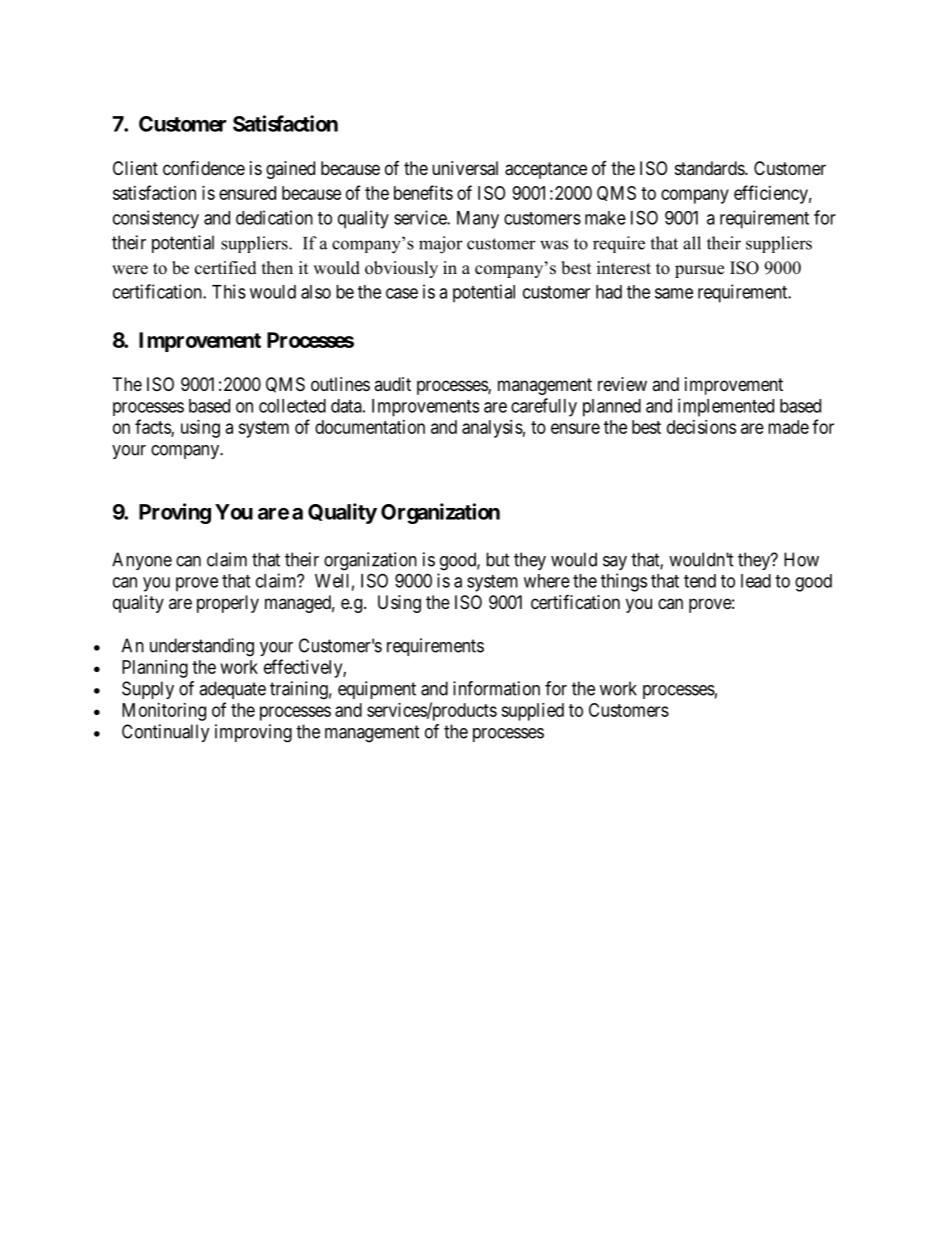 The width and height of the page is (952, 1233). Describe the element at coordinates (700, 581) in the page. I see `tend` at that location.
